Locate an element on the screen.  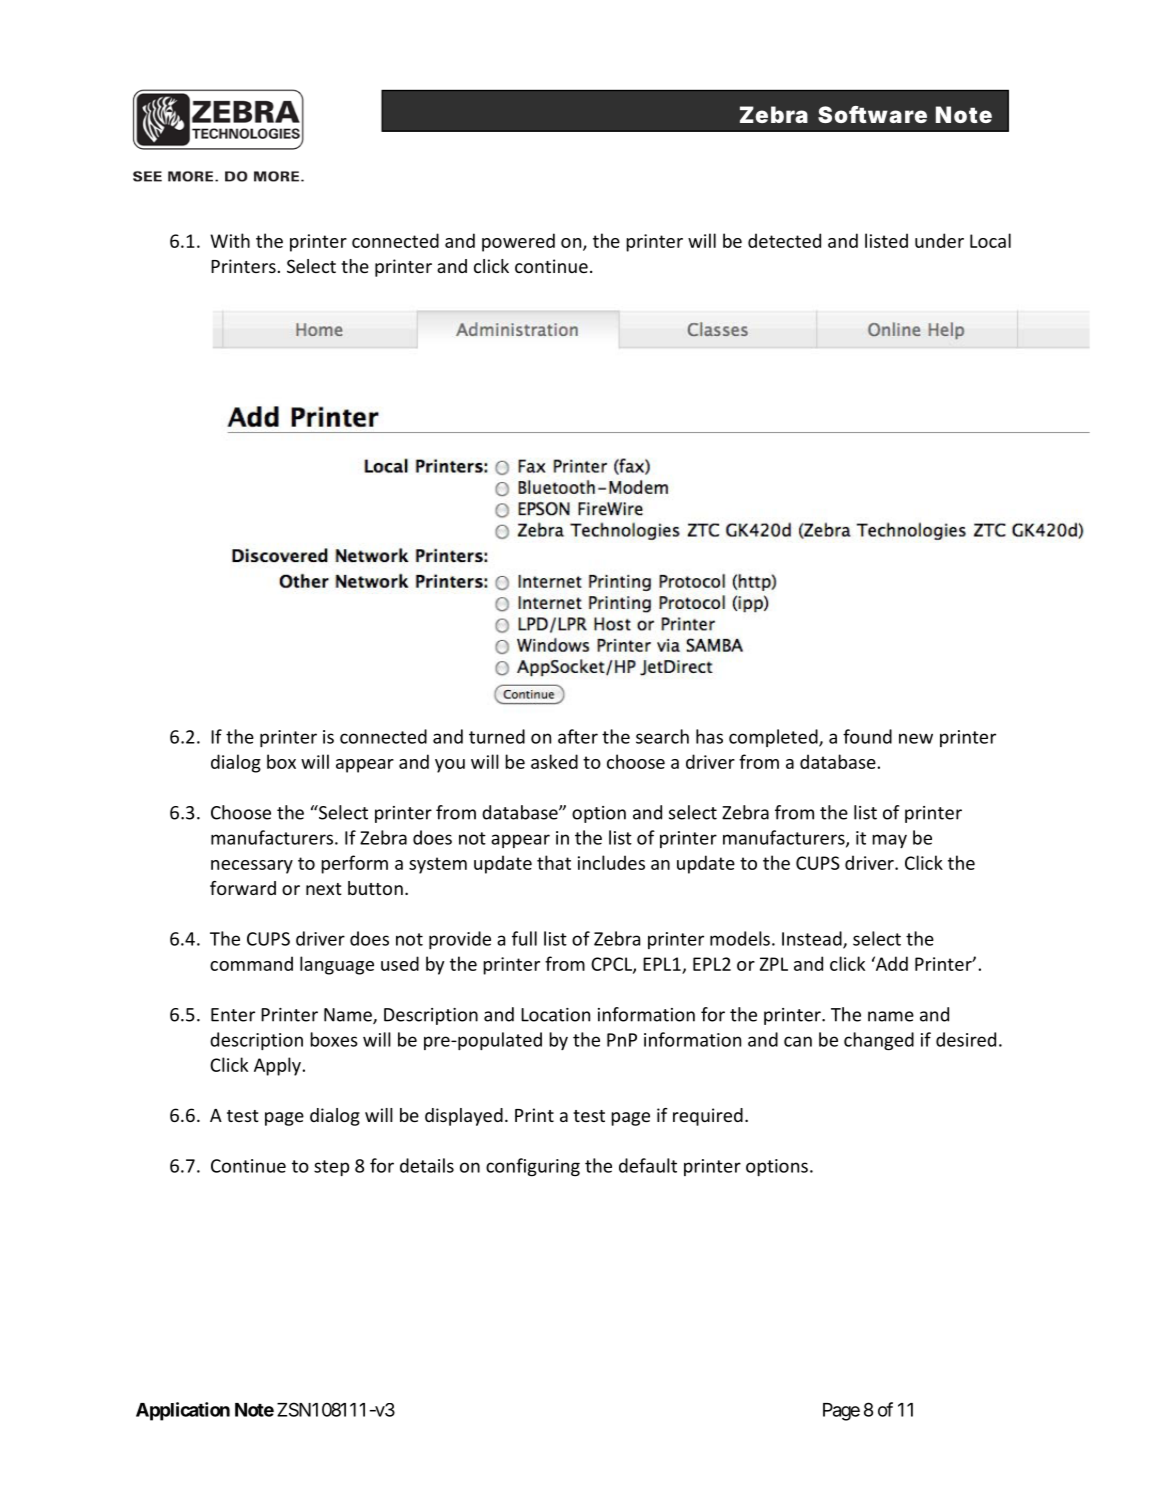
Location is located at coordinates (555, 1015).
